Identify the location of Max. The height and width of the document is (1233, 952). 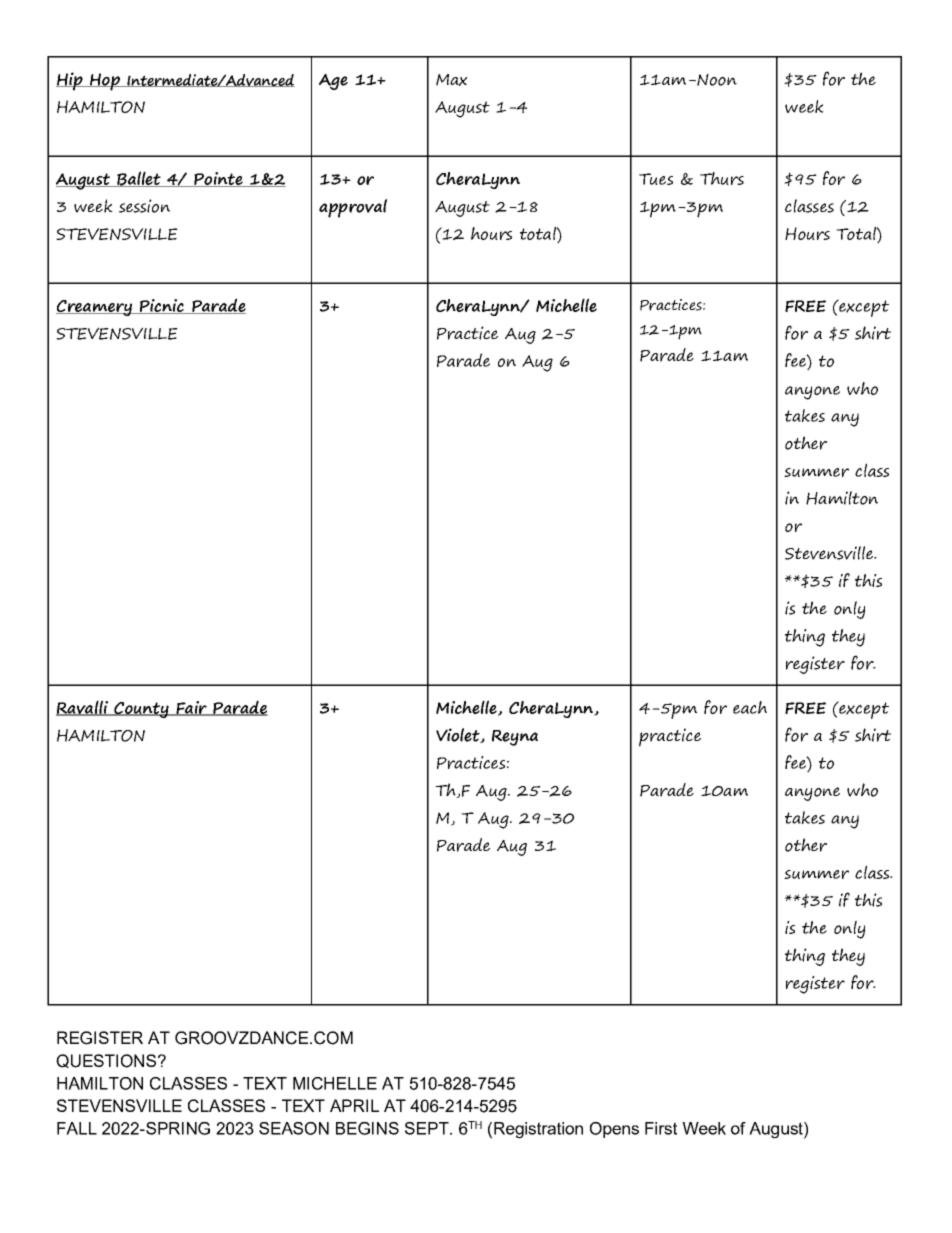
(451, 80).
